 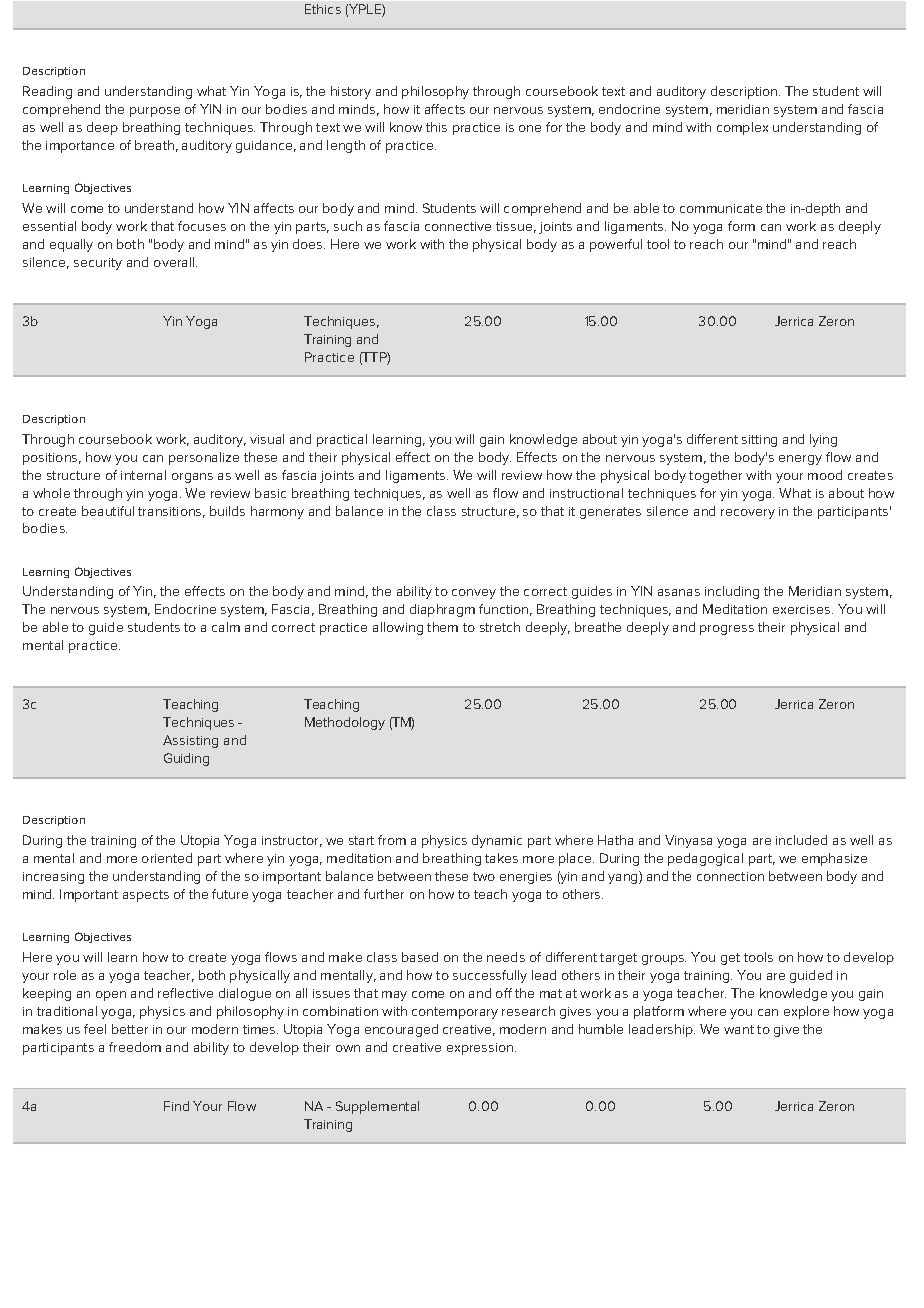 I want to click on convey, so click(x=474, y=594).
